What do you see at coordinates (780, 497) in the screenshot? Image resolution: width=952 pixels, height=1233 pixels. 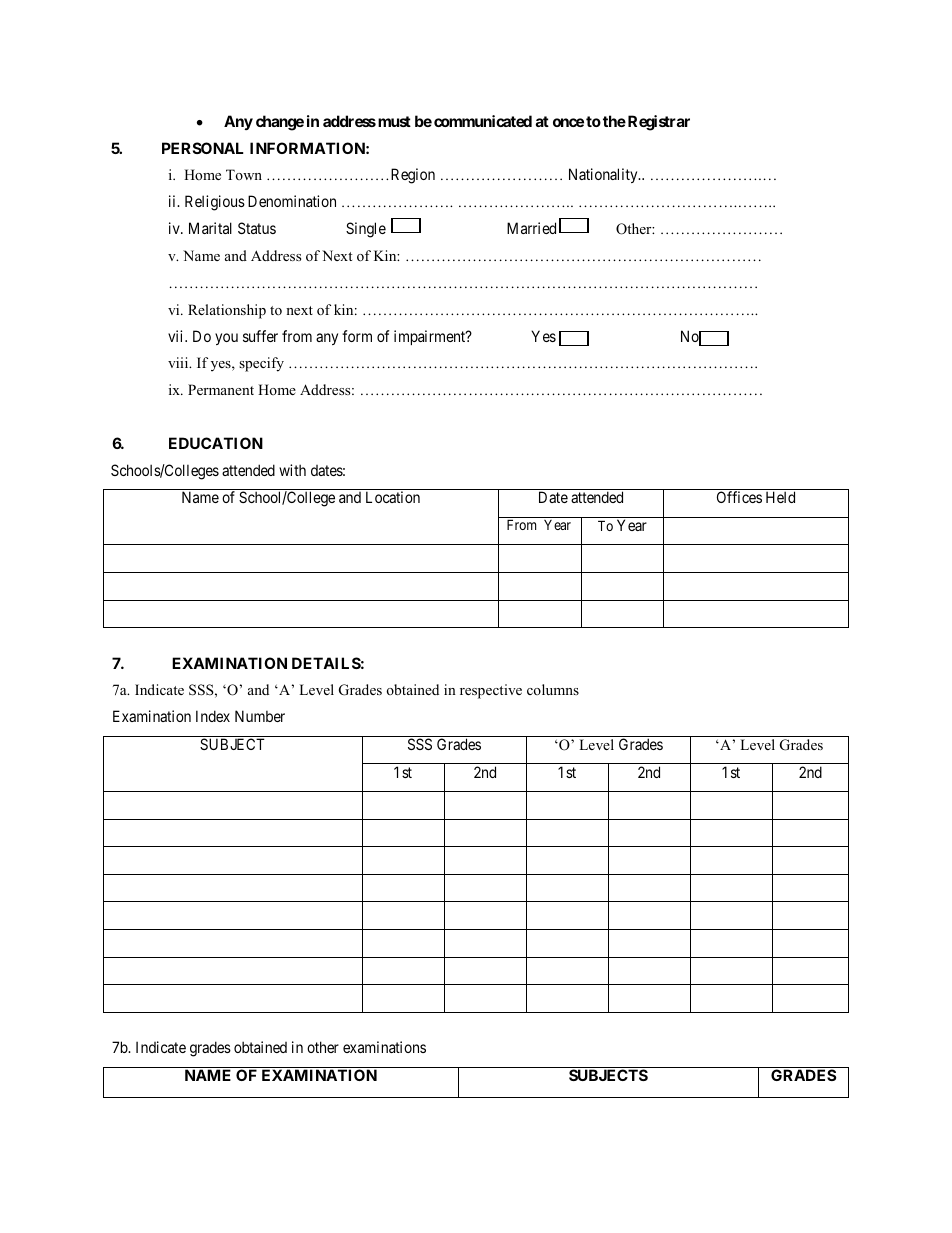 I see `Held` at bounding box center [780, 497].
